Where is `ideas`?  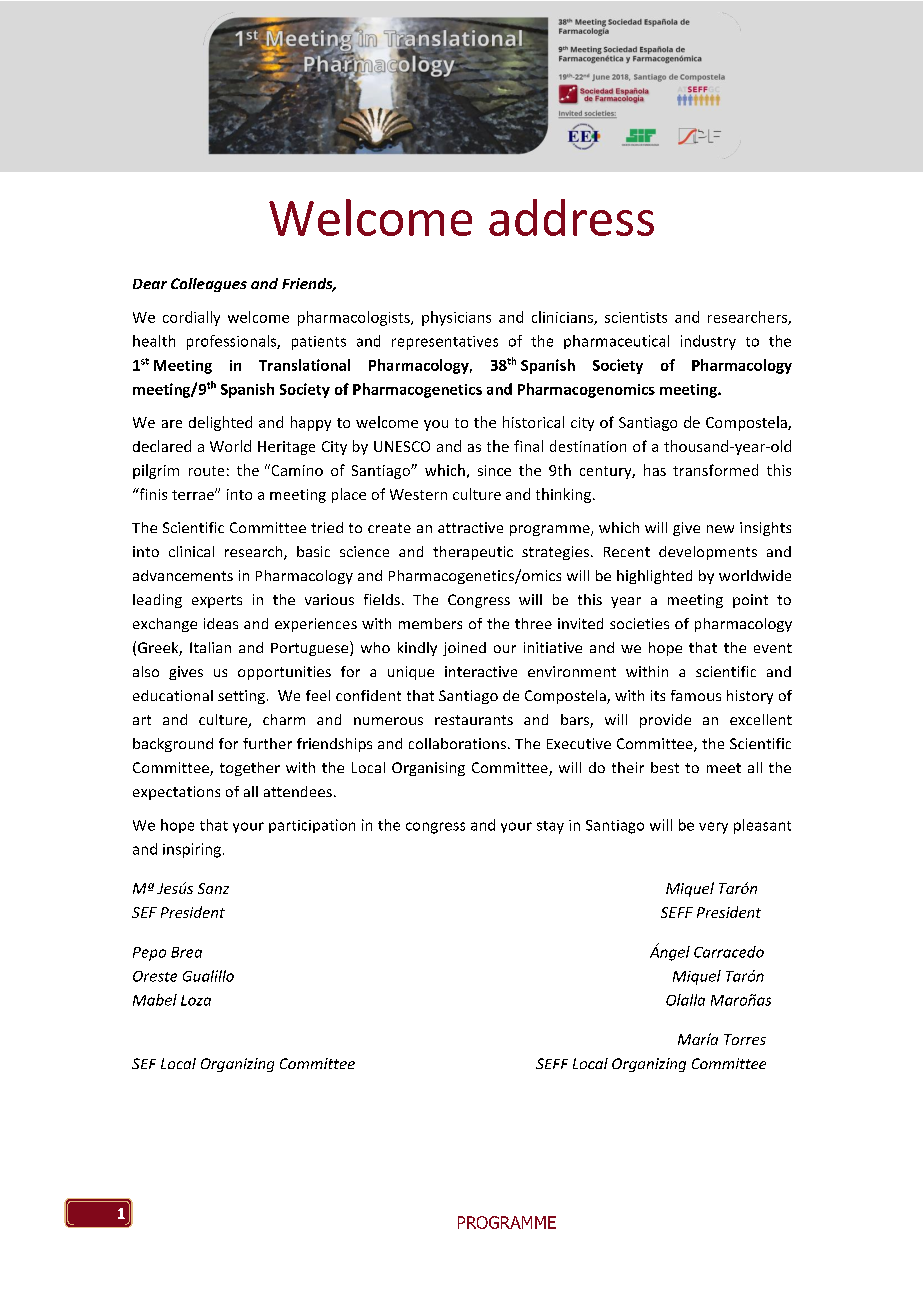 ideas is located at coordinates (221, 623).
